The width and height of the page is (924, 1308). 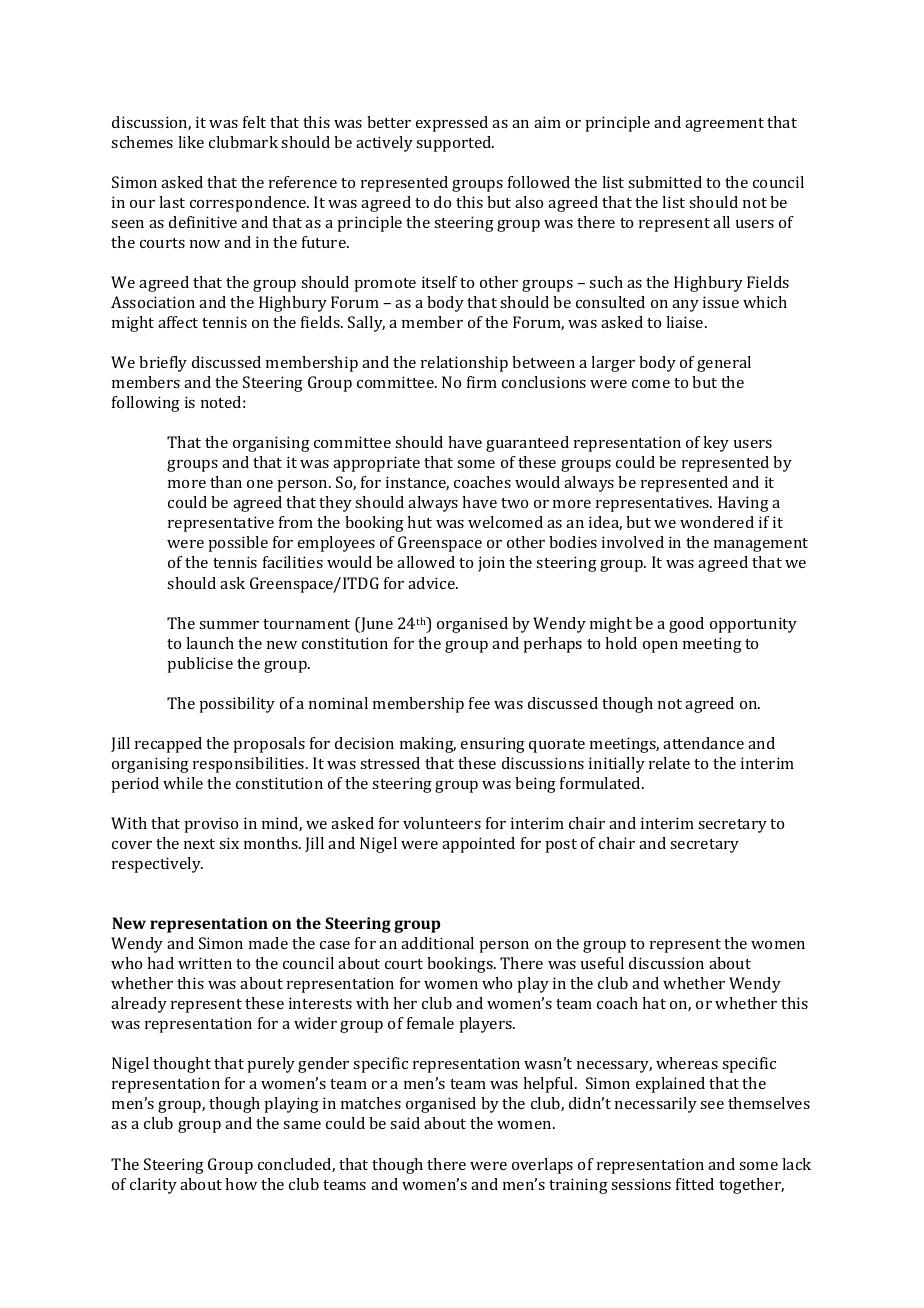 What do you see at coordinates (703, 743) in the page?
I see `attendance` at bounding box center [703, 743].
